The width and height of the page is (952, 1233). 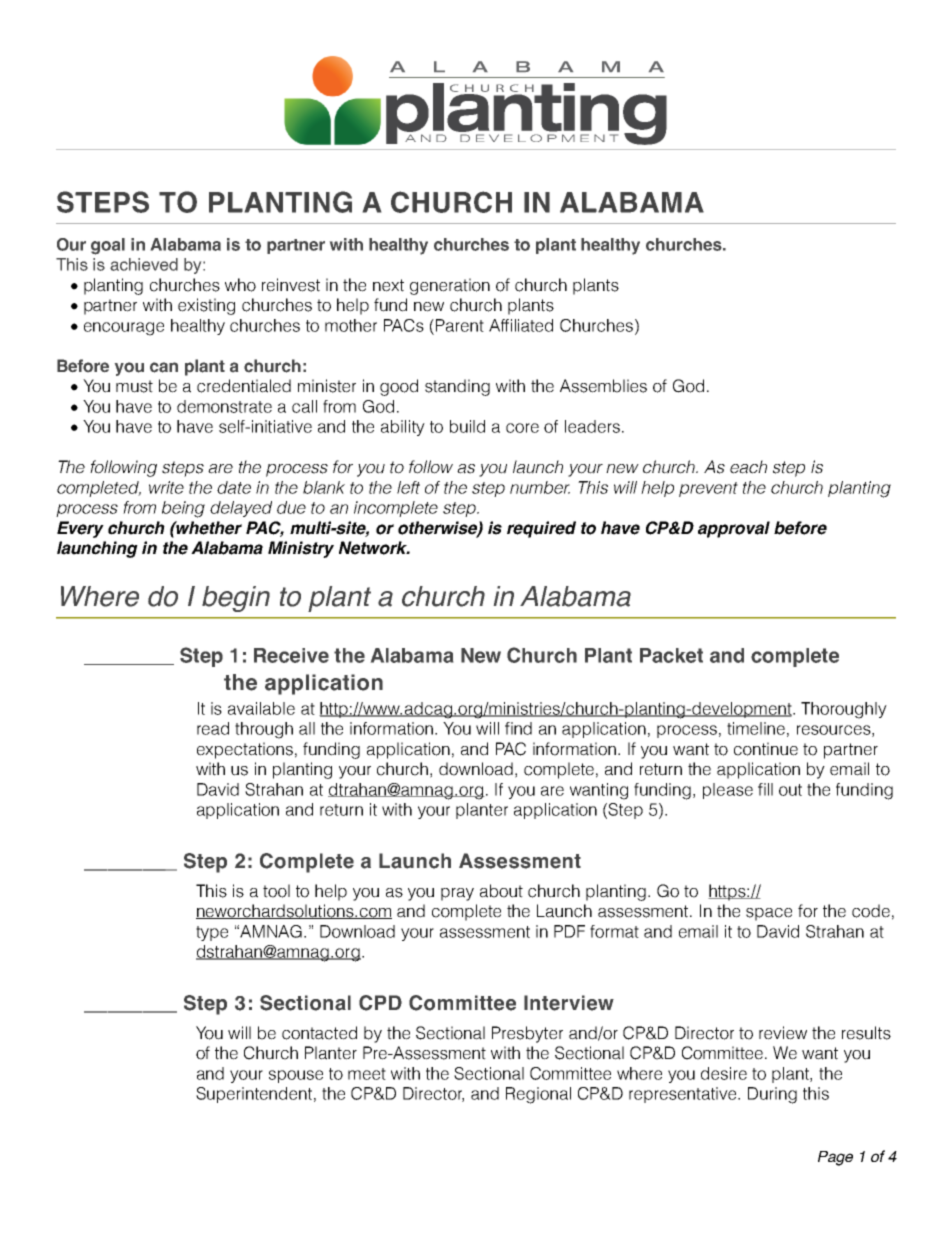 I want to click on generation, so click(x=450, y=286).
